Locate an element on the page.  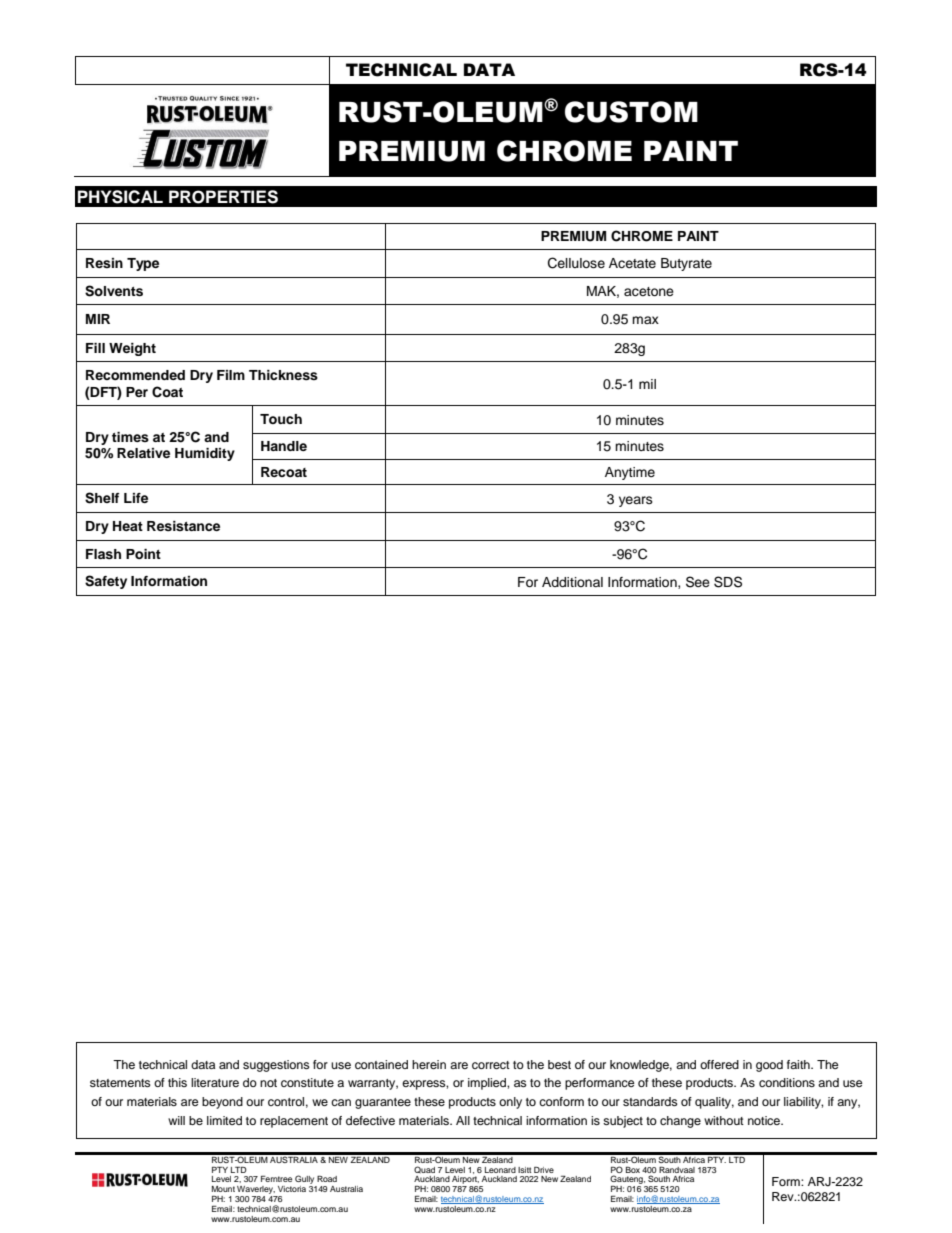
will is located at coordinates (176, 1120).
